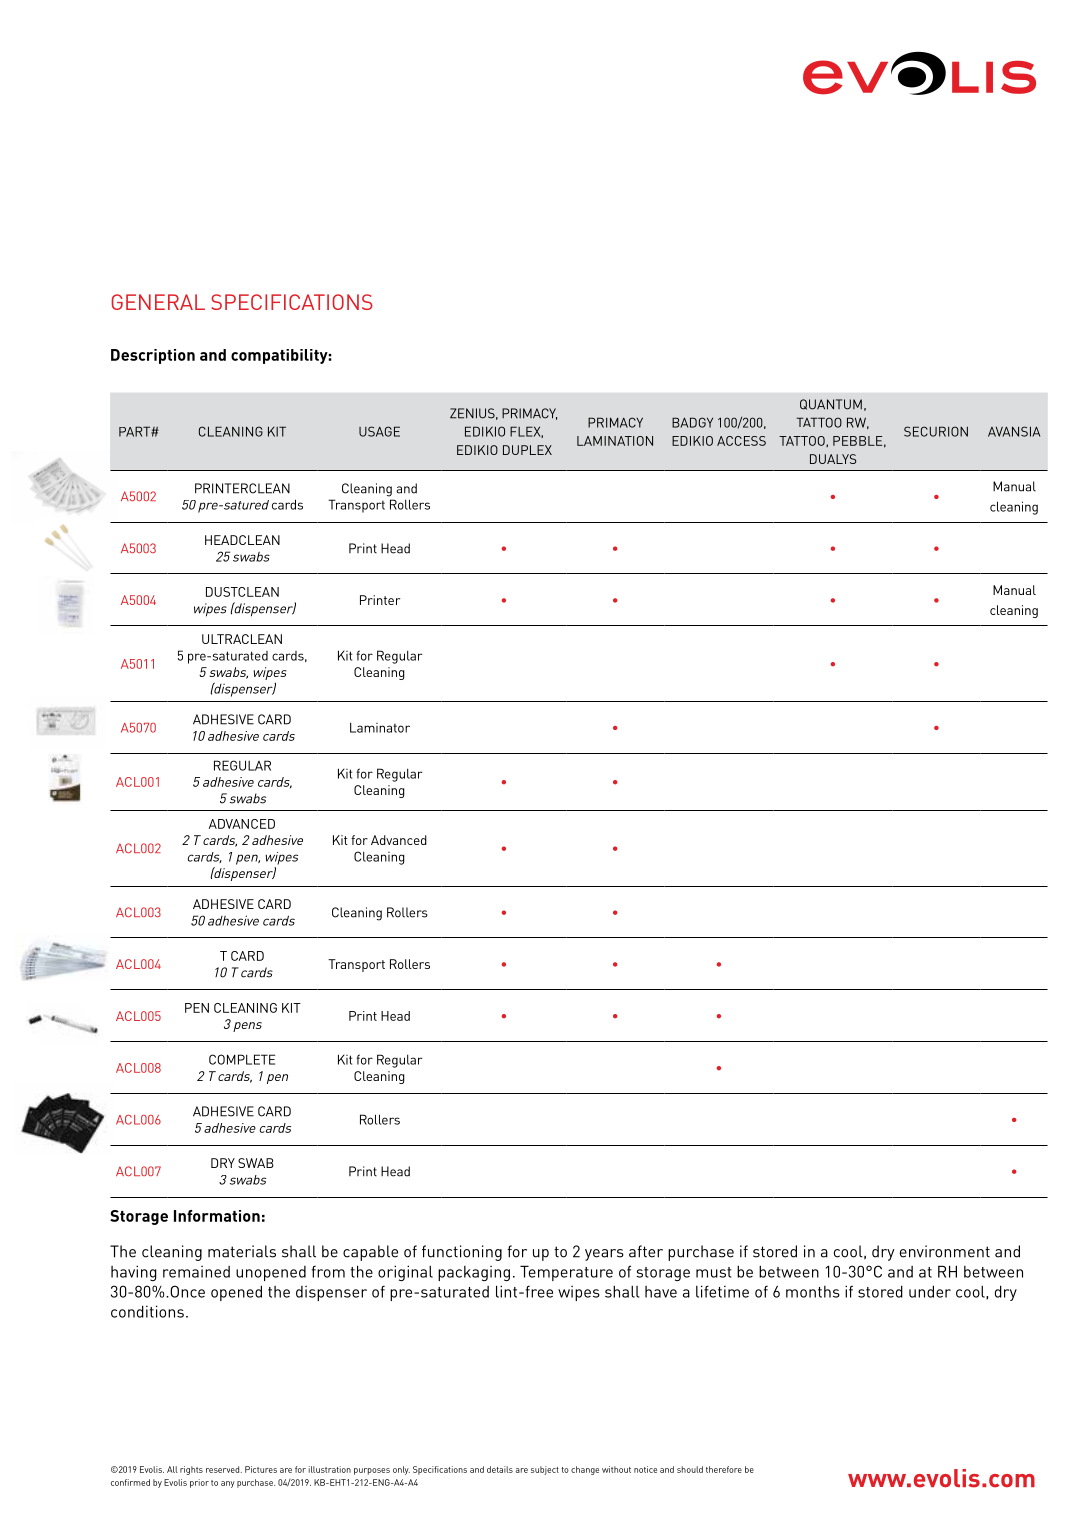  Describe the element at coordinates (545, 1470) in the screenshot. I see `subject` at that location.
